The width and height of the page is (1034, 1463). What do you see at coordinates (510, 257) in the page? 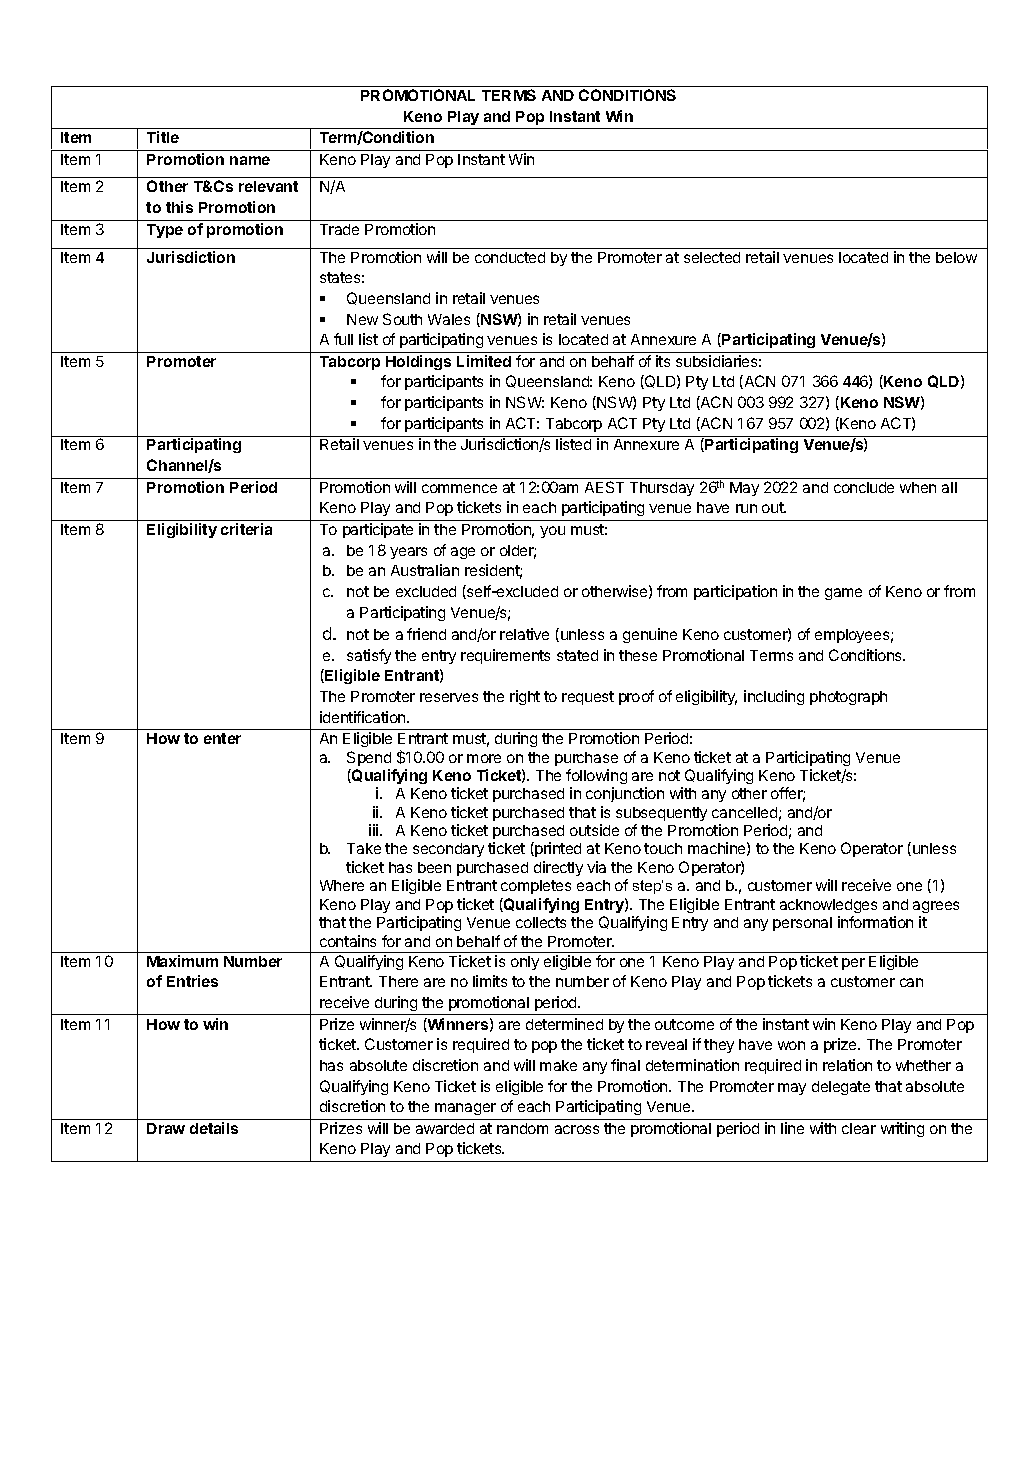
I see `conducted` at bounding box center [510, 257].
